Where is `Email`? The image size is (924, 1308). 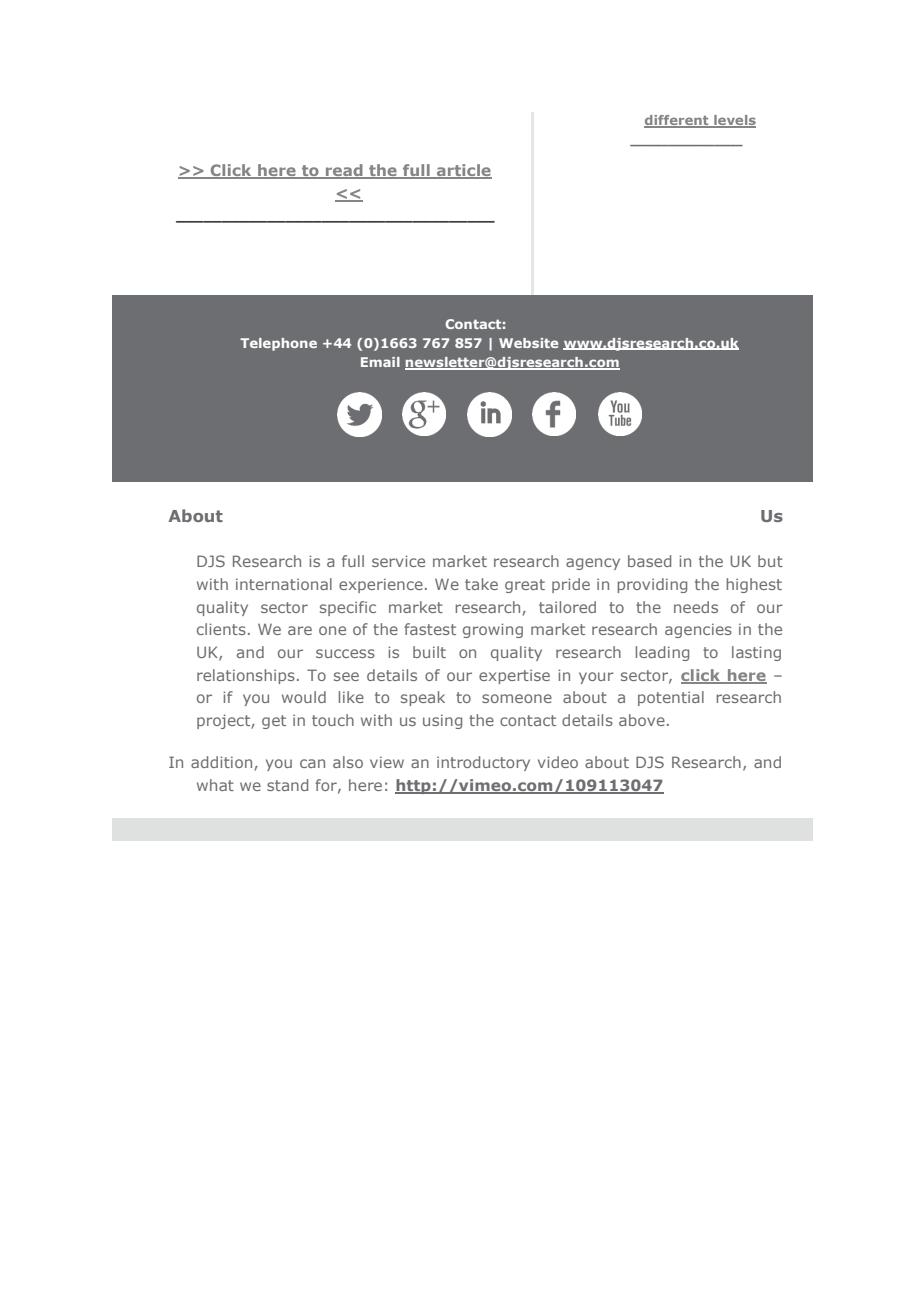
Email is located at coordinates (380, 362).
